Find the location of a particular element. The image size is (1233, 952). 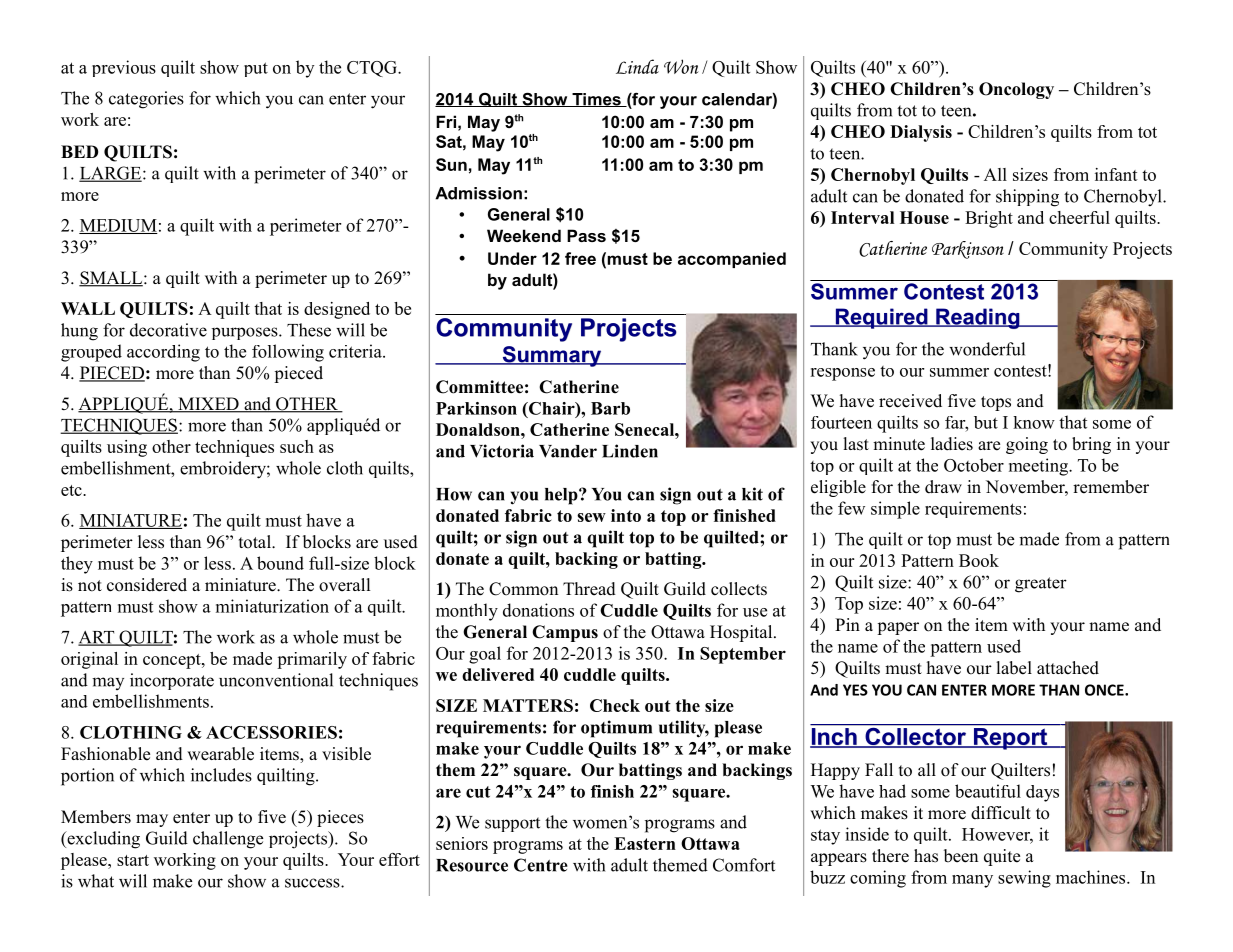

October is located at coordinates (974, 465).
